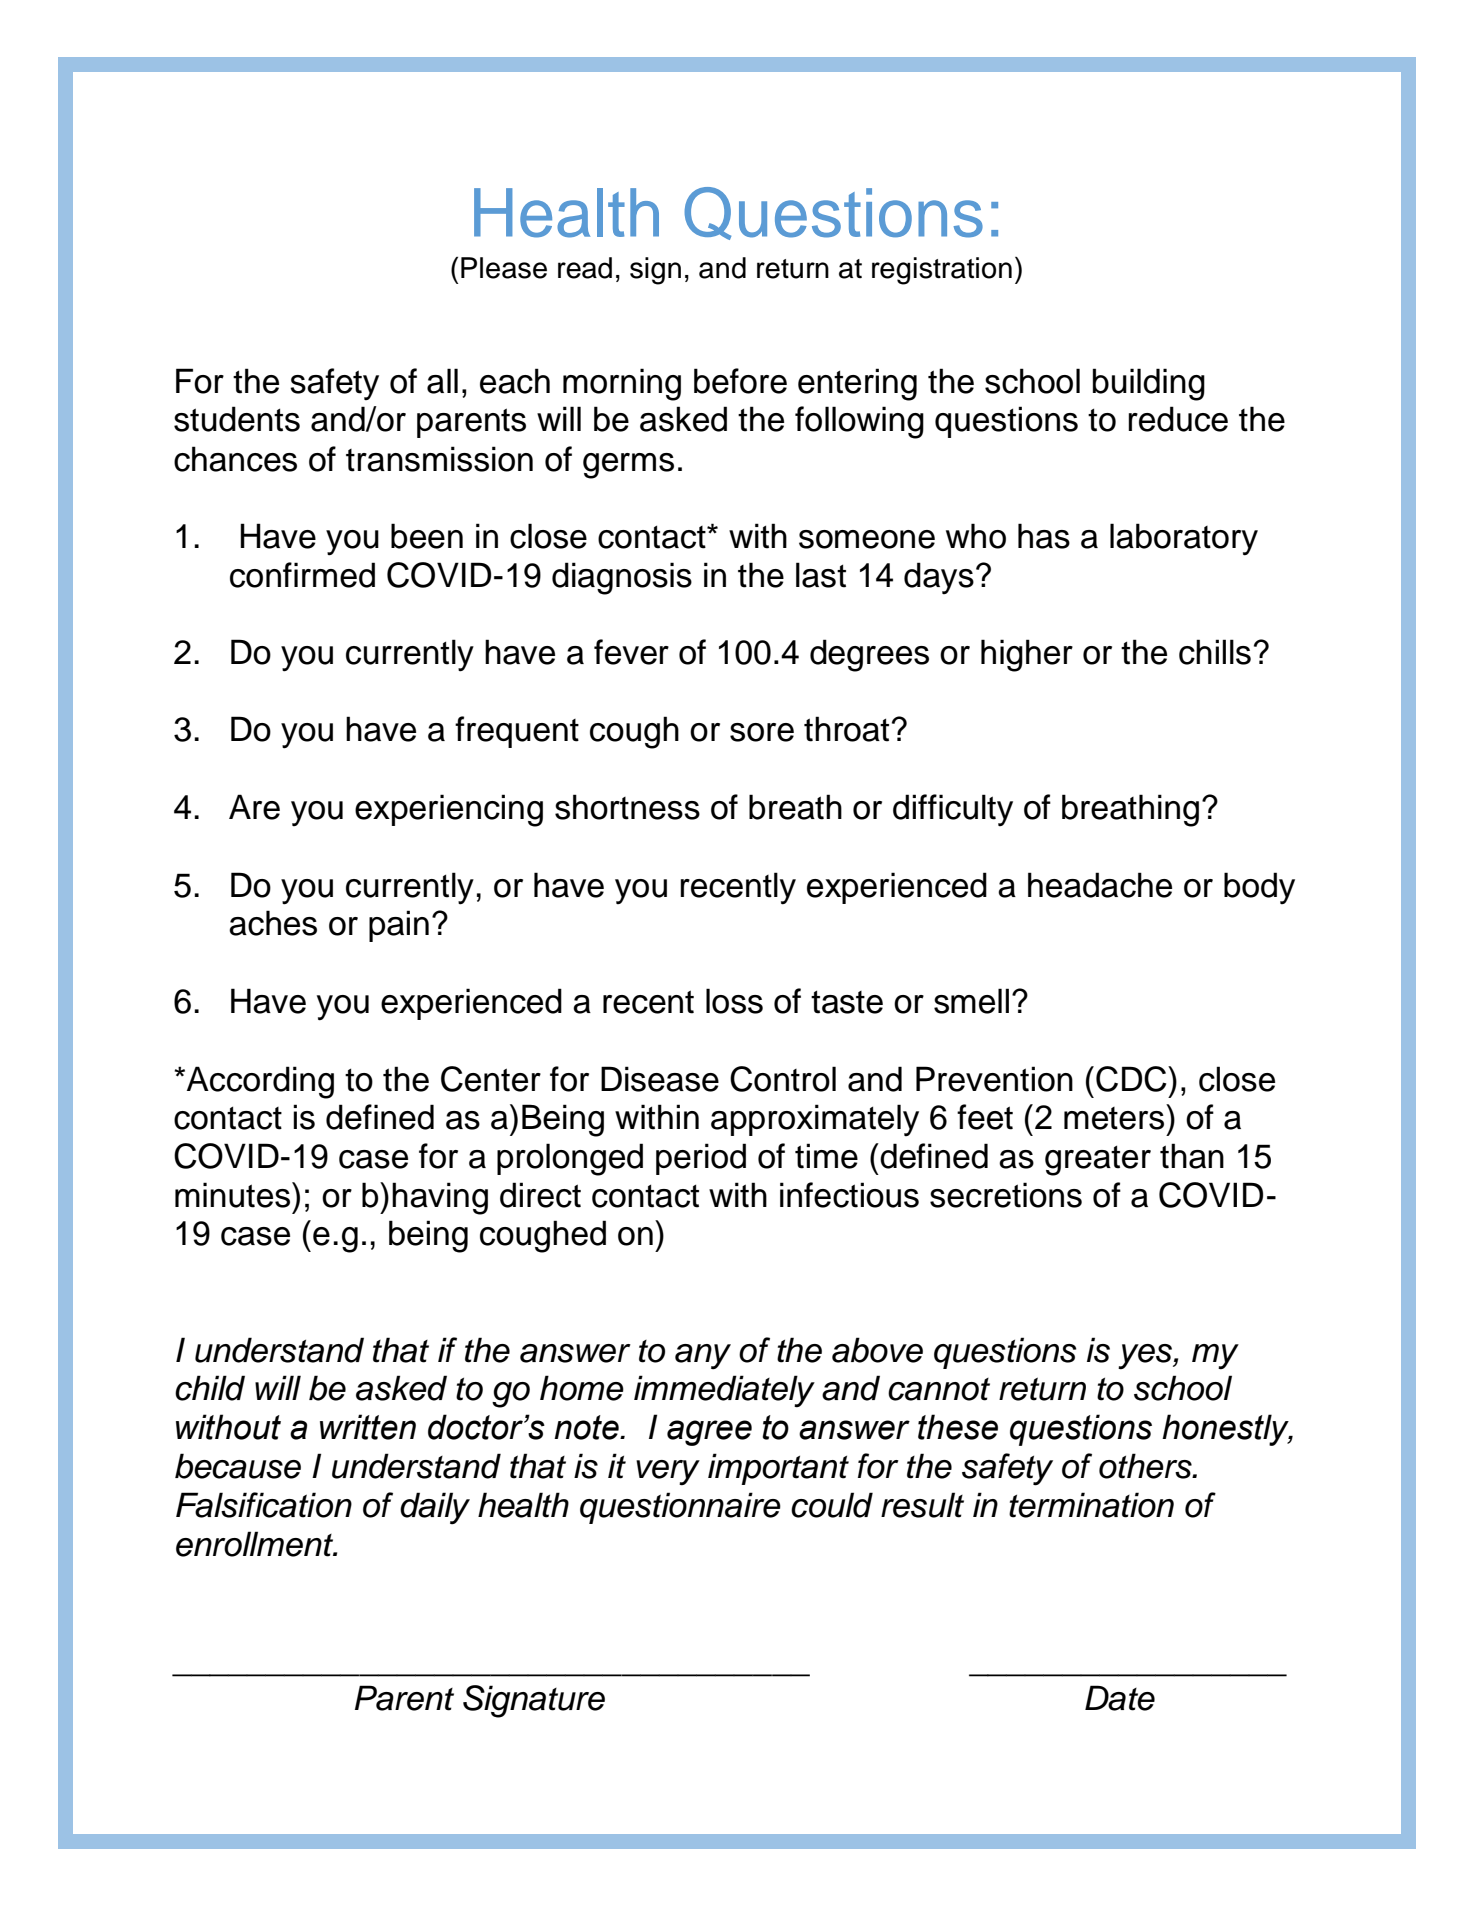  Describe the element at coordinates (1215, 652) in the image. I see `chills` at that location.
